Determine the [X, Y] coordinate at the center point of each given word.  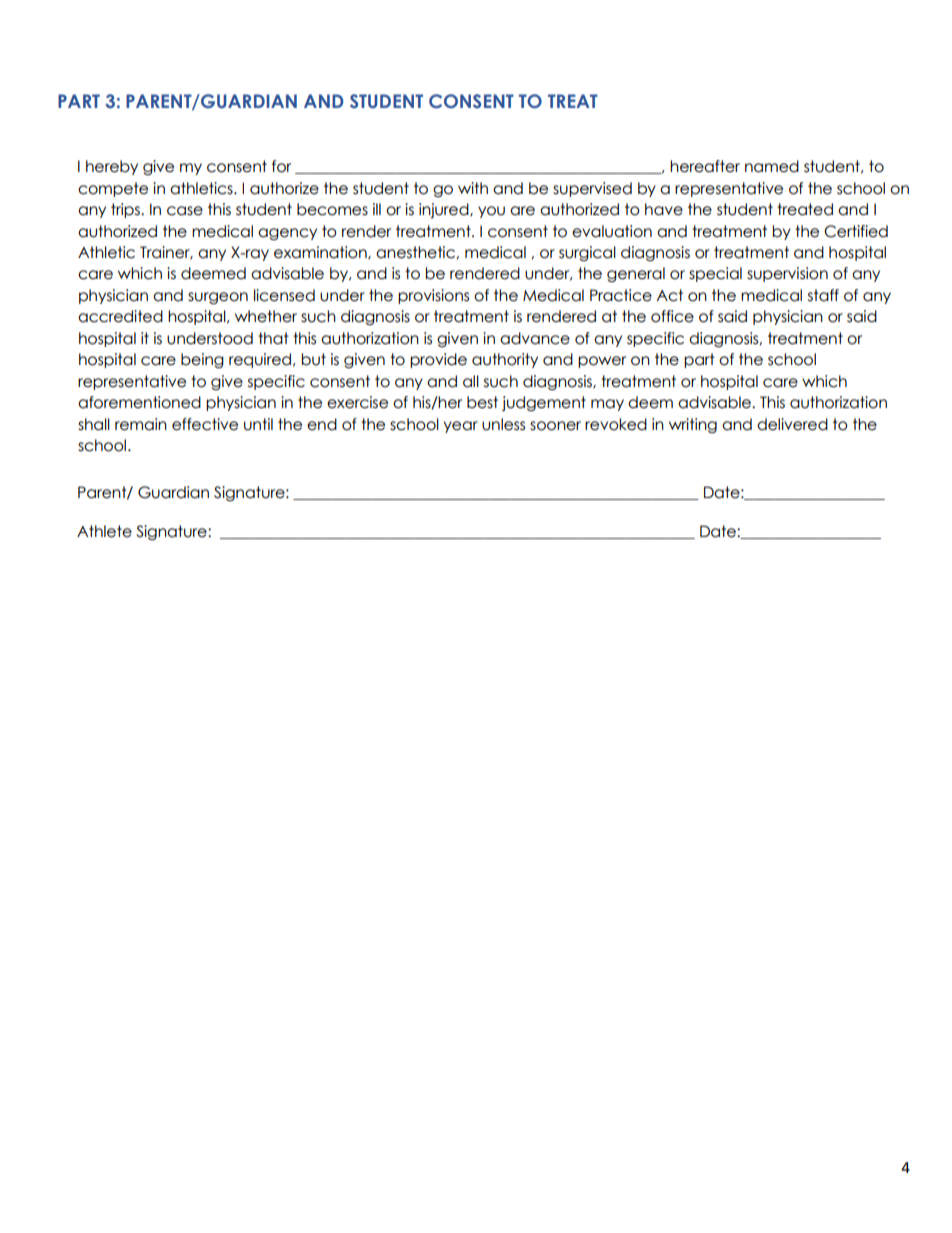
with [473, 188]
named [772, 166]
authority [505, 360]
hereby [112, 167]
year [461, 427]
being [202, 360]
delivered [792, 424]
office [672, 316]
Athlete [104, 531]
